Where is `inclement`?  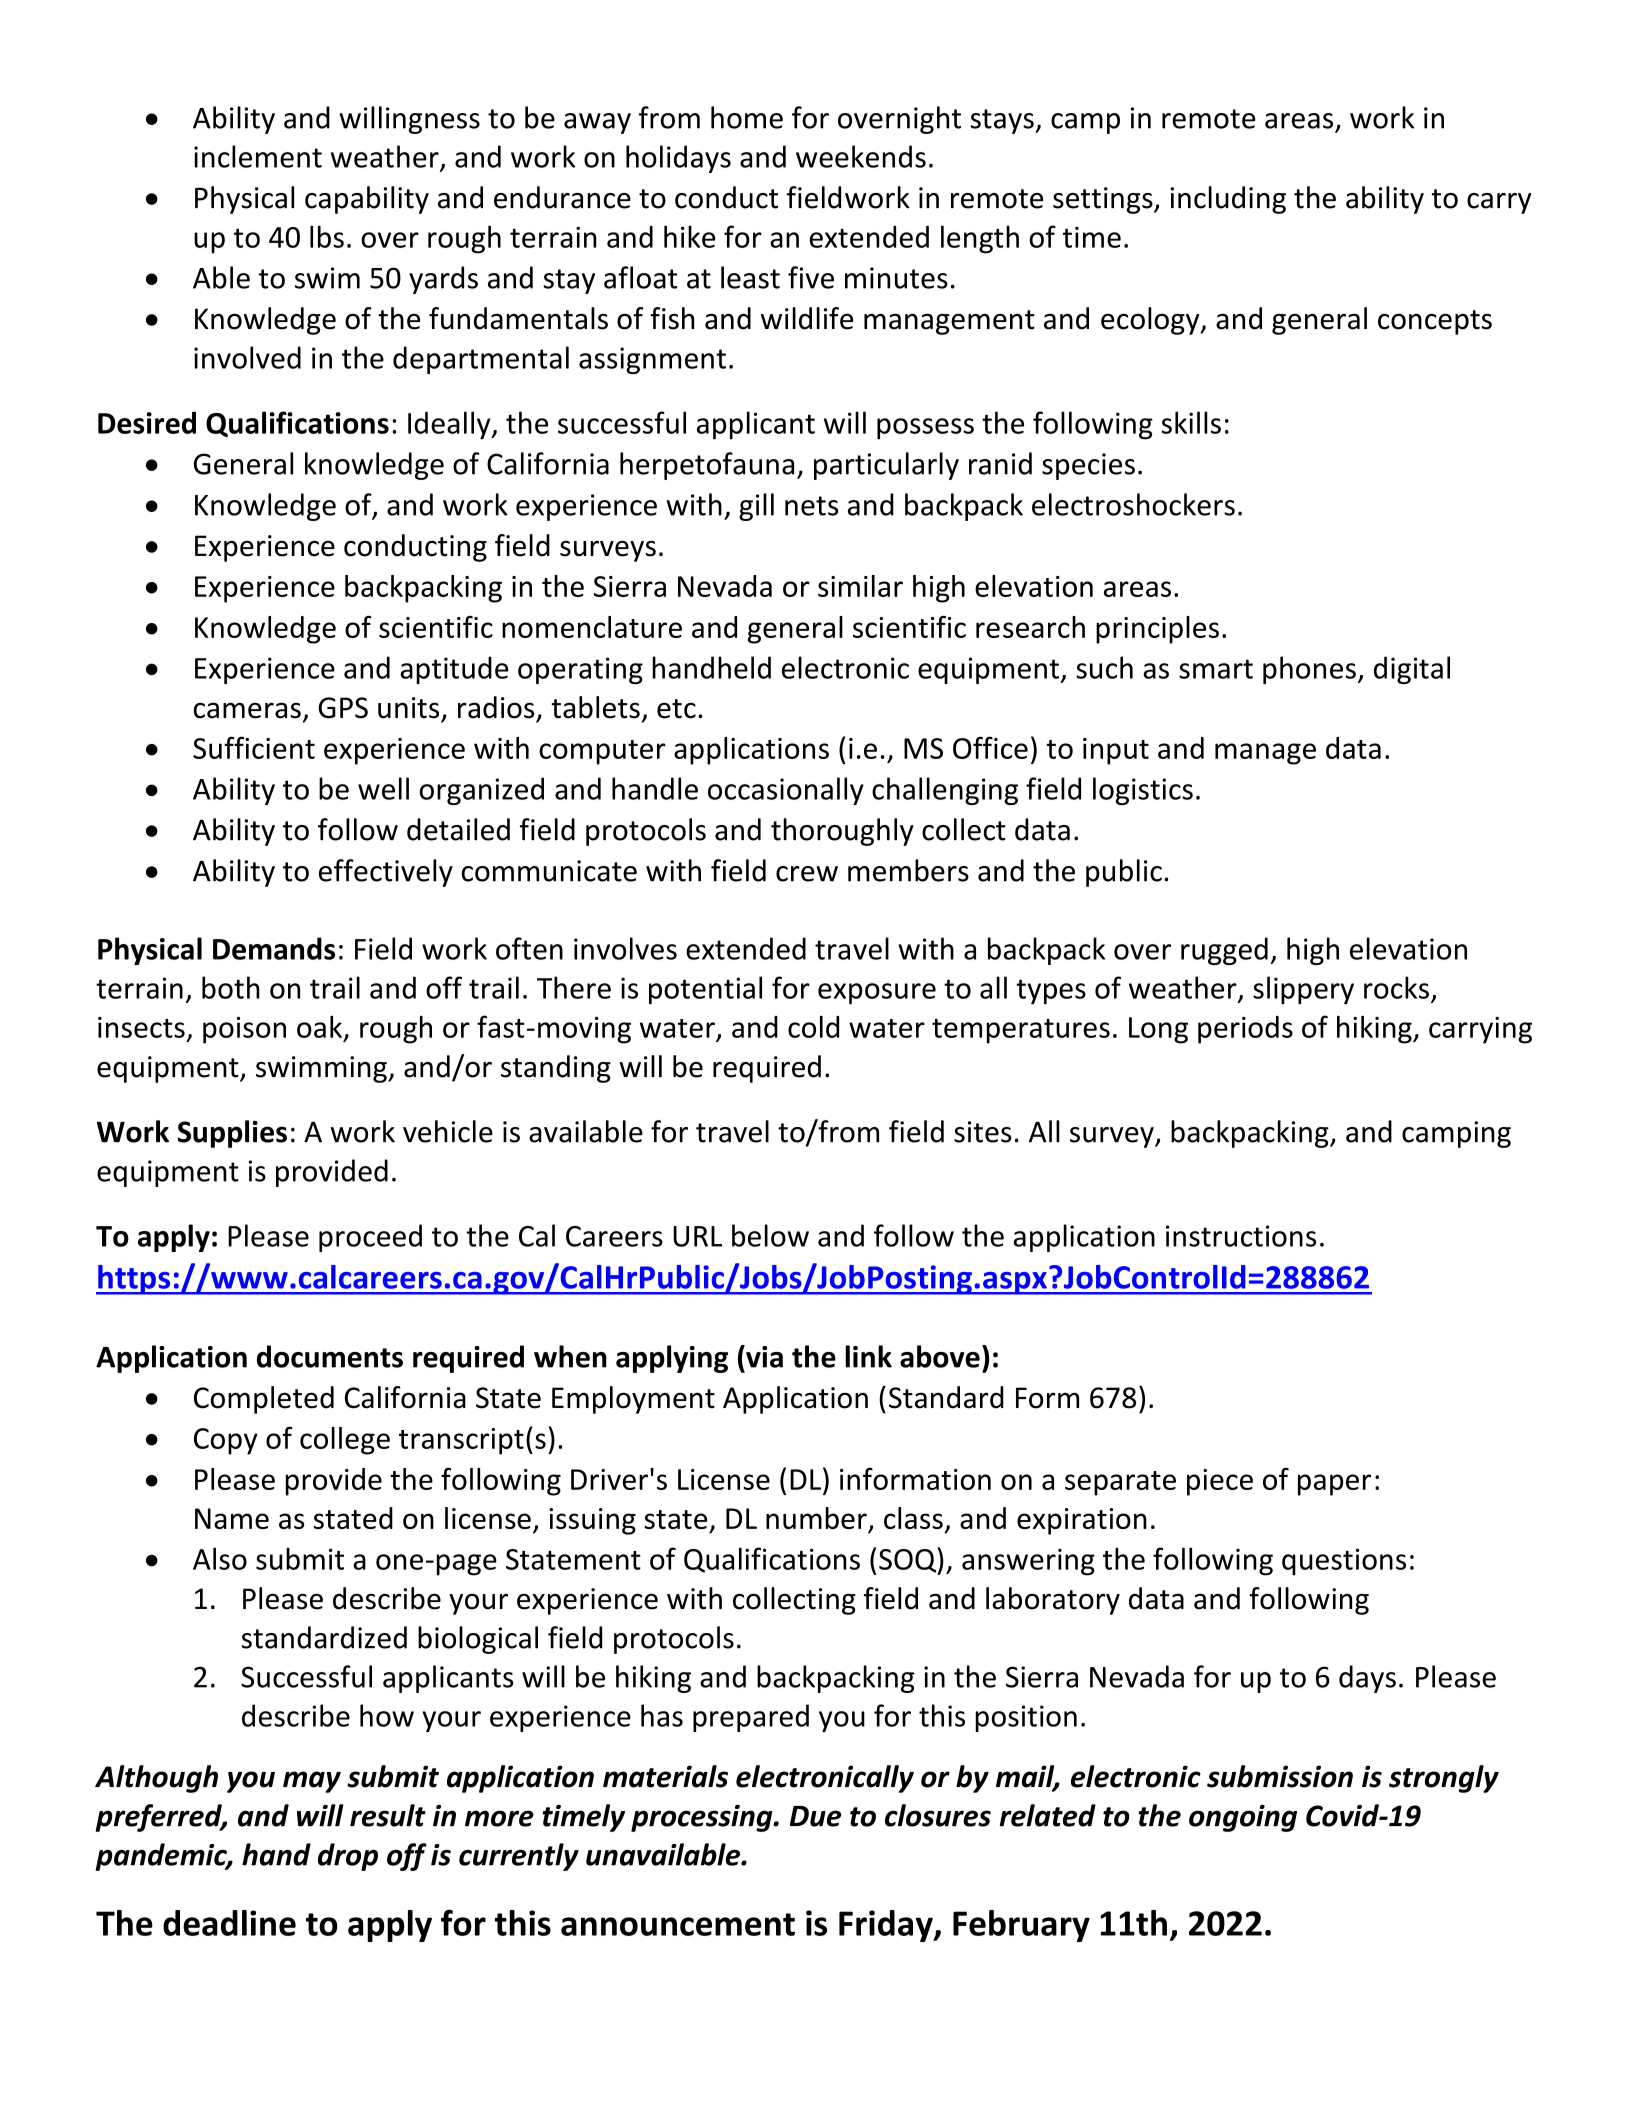
inclement is located at coordinates (258, 156).
